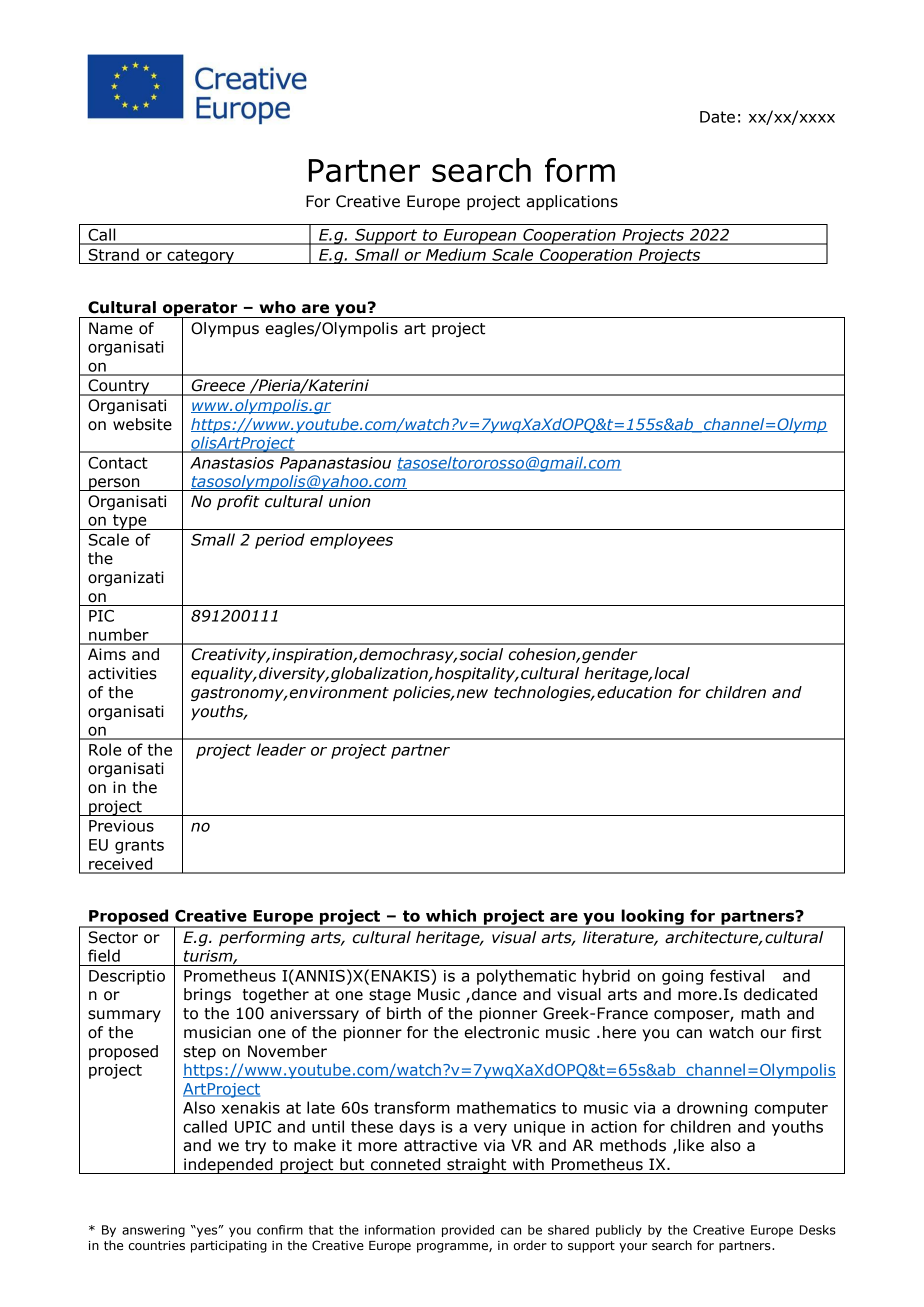  What do you see at coordinates (737, 975) in the screenshot?
I see `festival` at bounding box center [737, 975].
